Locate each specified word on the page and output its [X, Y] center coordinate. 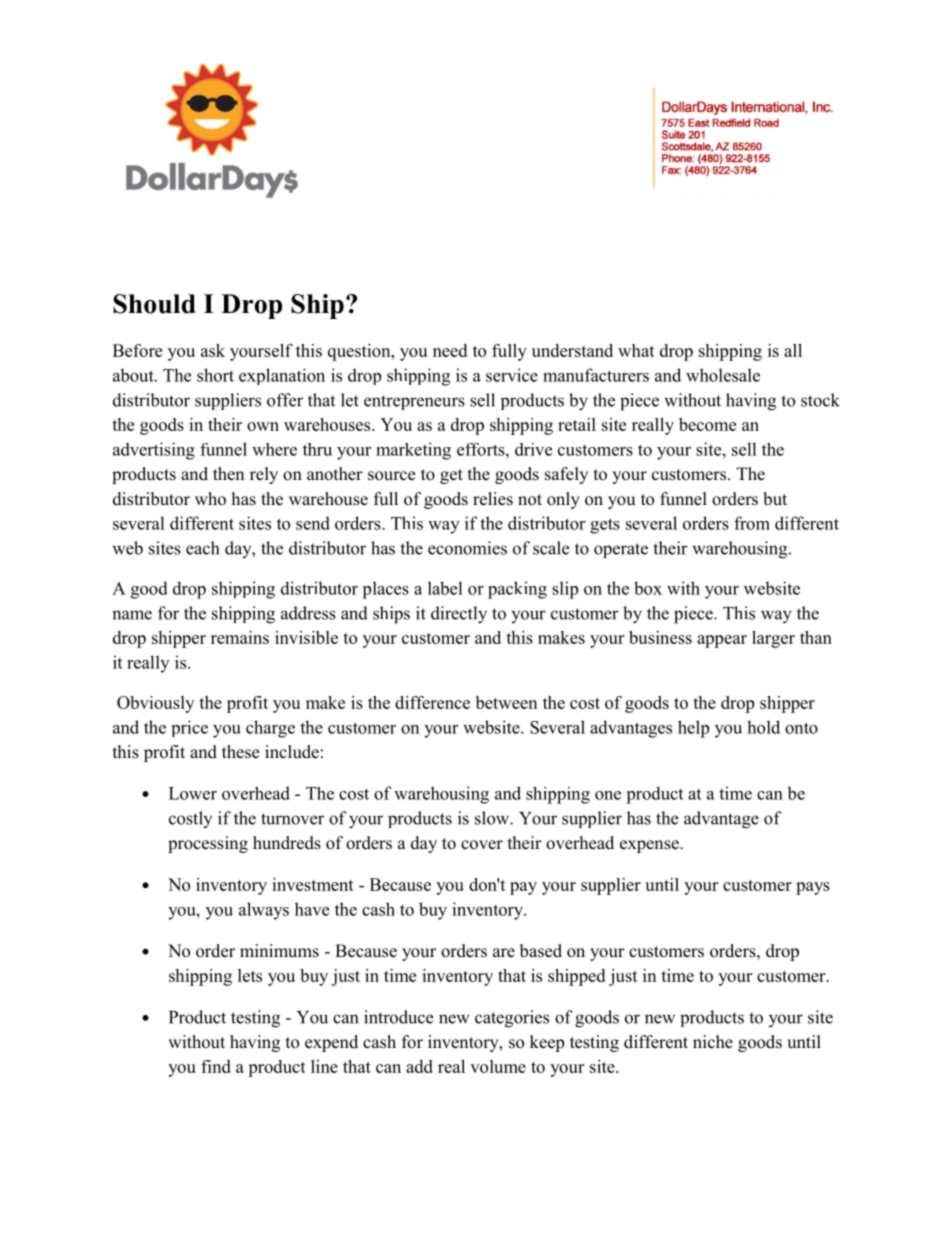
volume [498, 1066]
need [450, 350]
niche [713, 1042]
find [216, 1066]
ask [213, 350]
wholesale [723, 375]
